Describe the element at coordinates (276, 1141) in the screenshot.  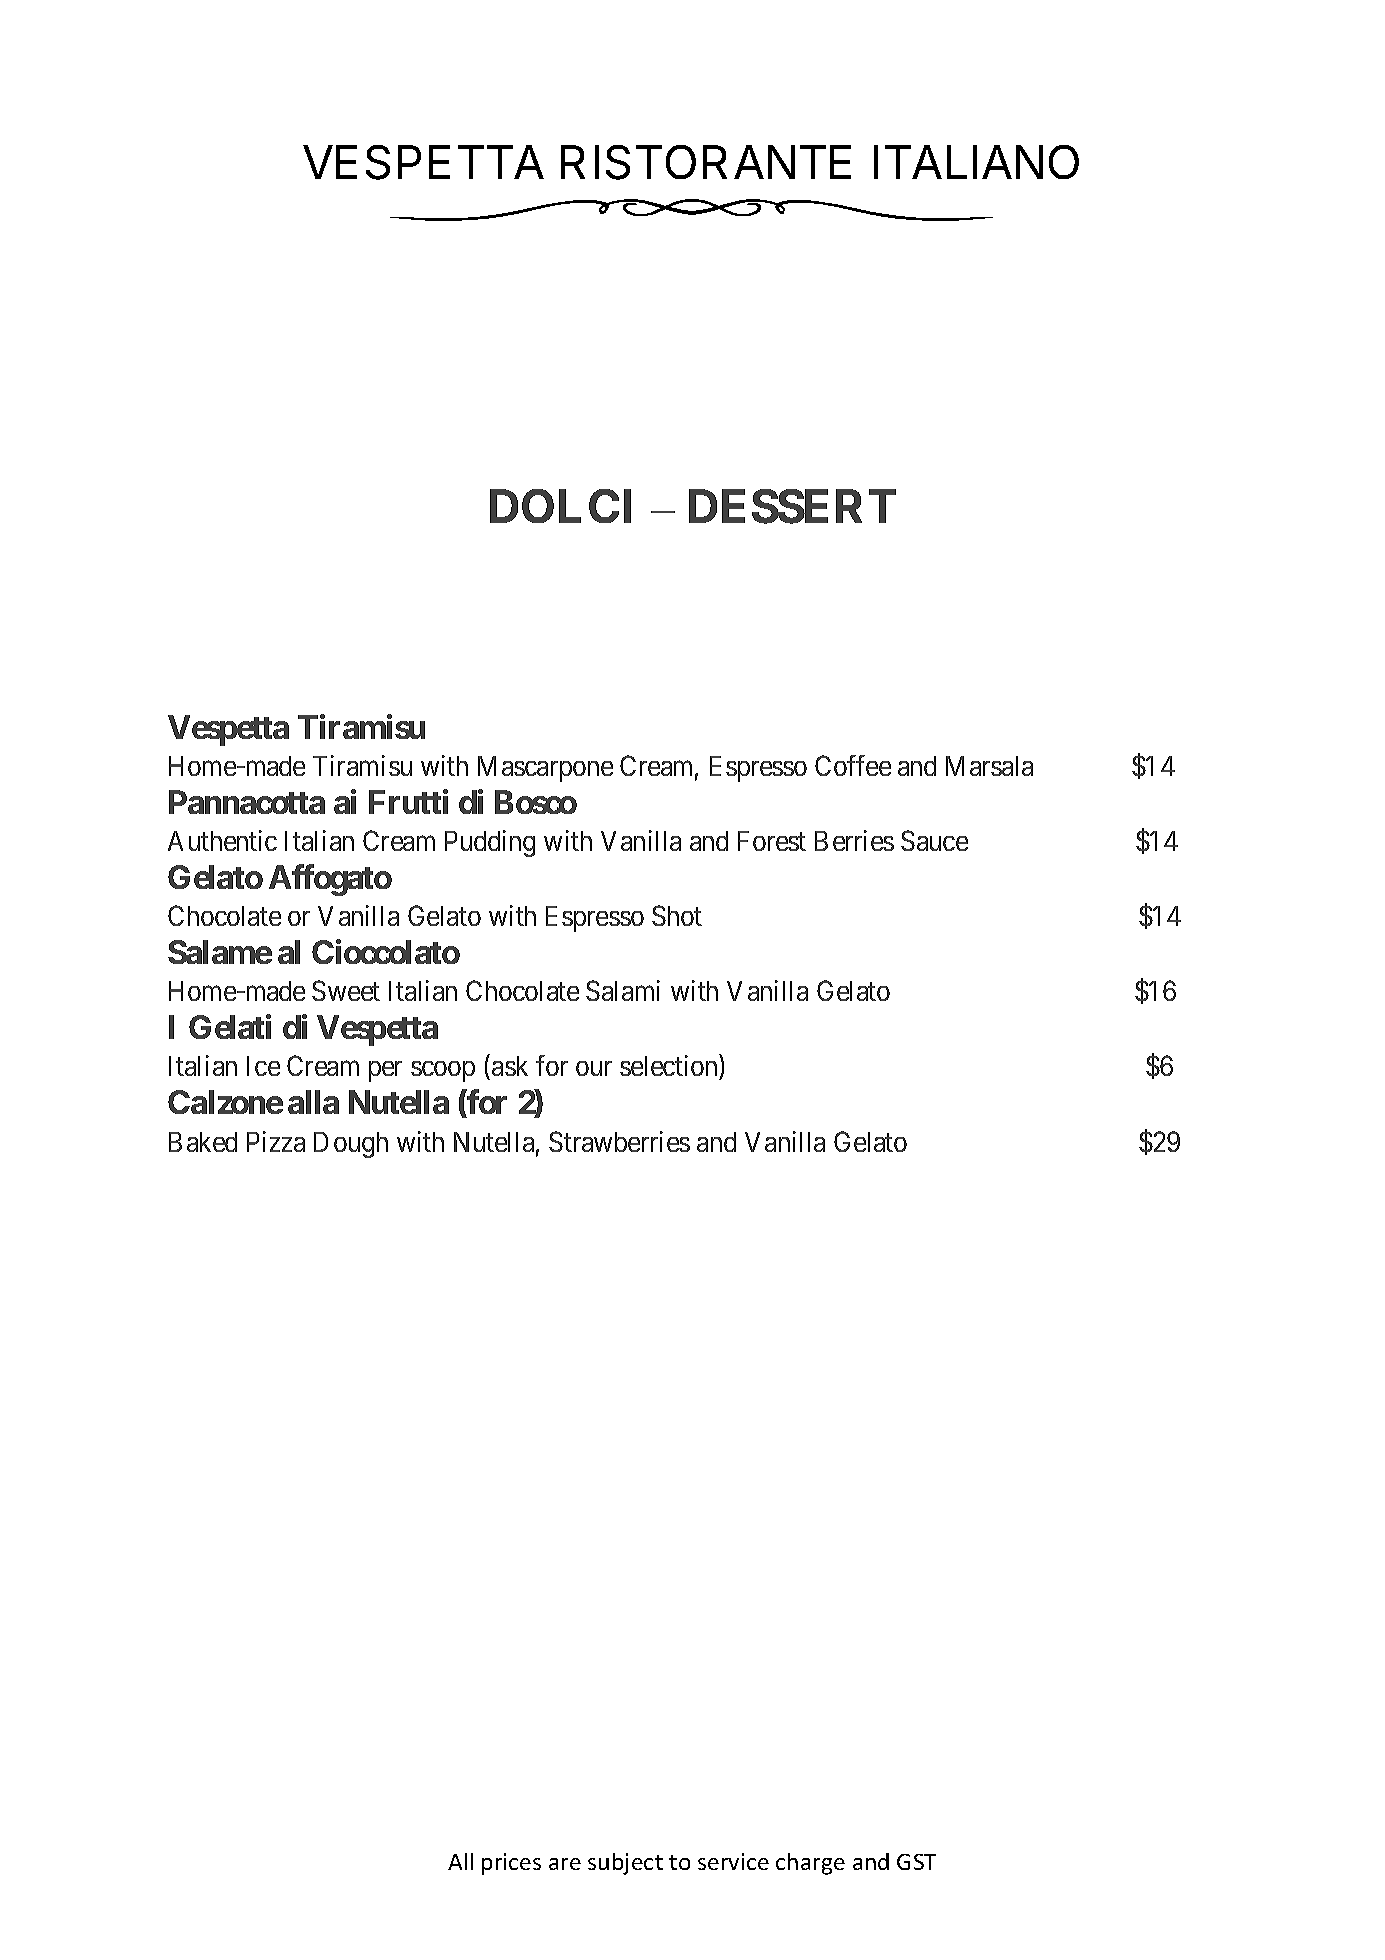
I see `Pizza` at that location.
